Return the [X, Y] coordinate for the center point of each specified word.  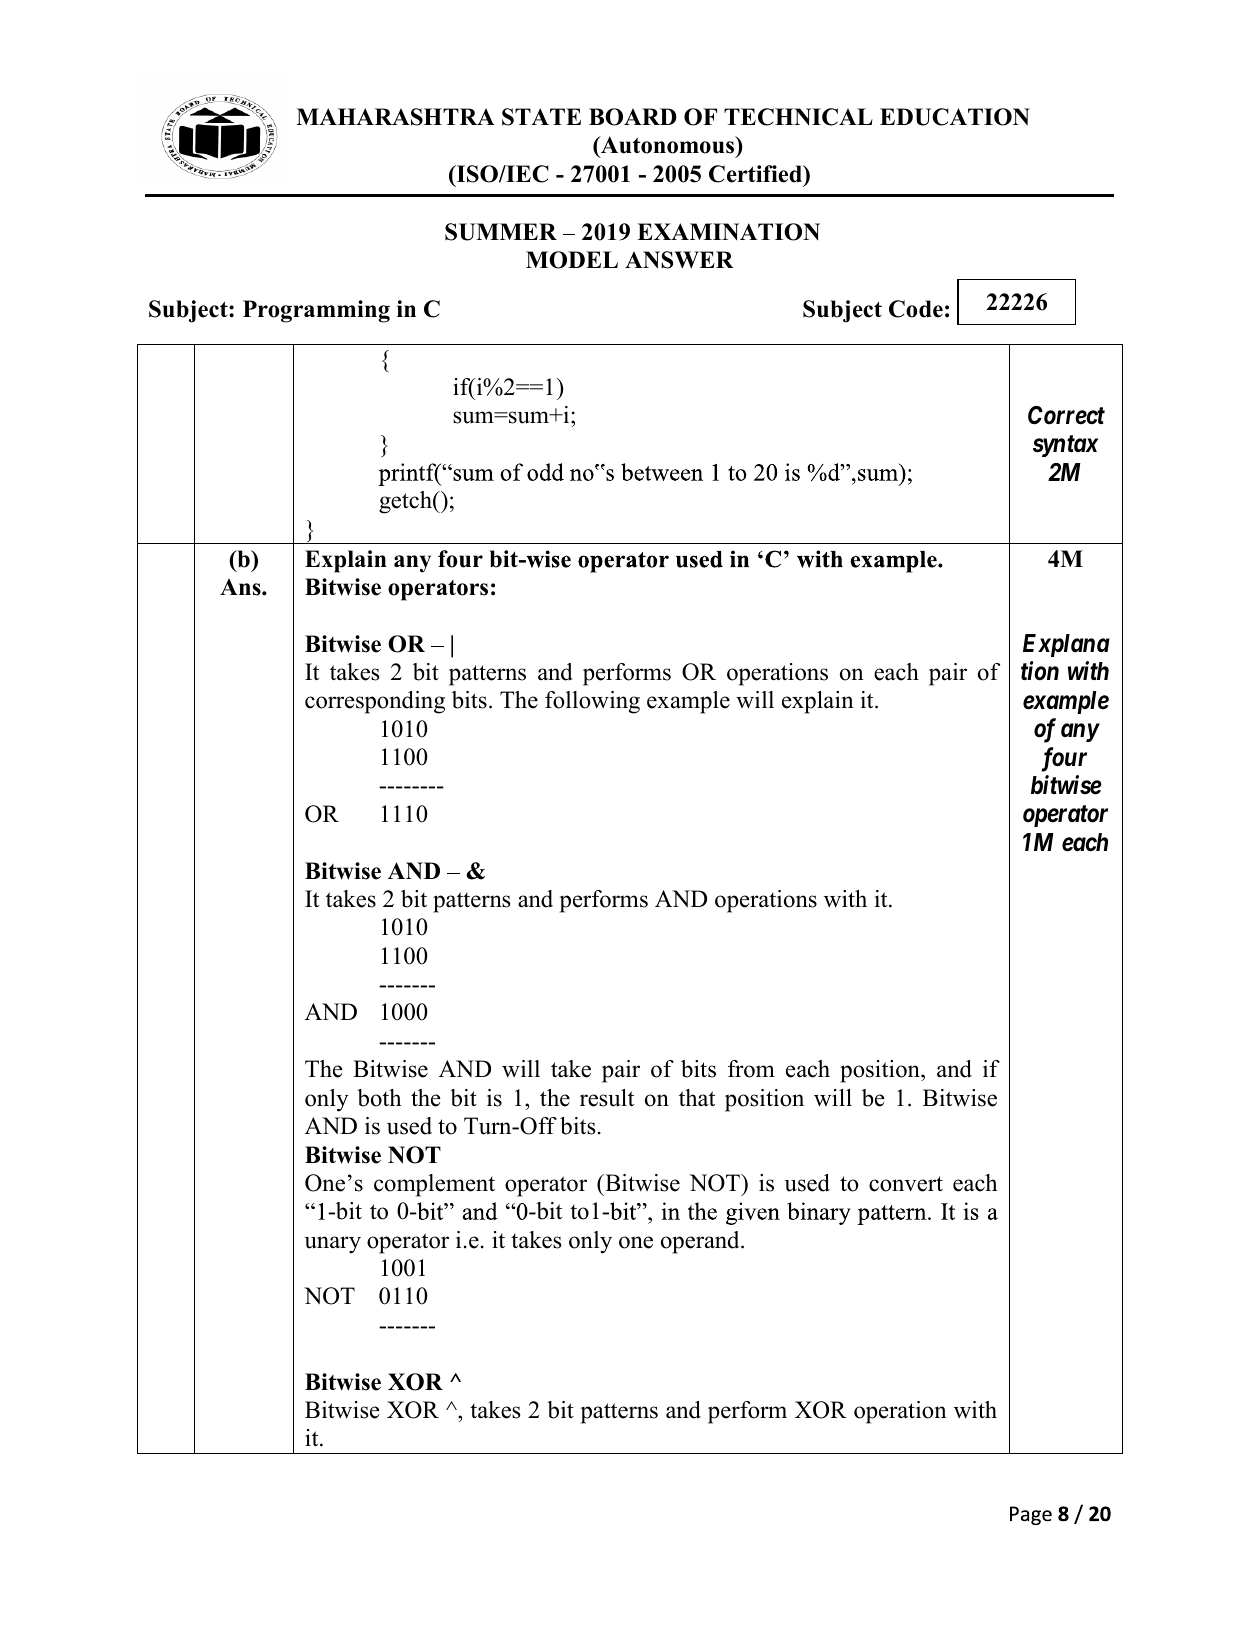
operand [701, 1242]
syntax [1065, 446]
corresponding [375, 702]
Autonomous [668, 145]
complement [434, 1185]
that [697, 1097]
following [592, 702]
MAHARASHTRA [395, 117]
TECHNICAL [798, 117]
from [751, 1069]
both [379, 1098]
